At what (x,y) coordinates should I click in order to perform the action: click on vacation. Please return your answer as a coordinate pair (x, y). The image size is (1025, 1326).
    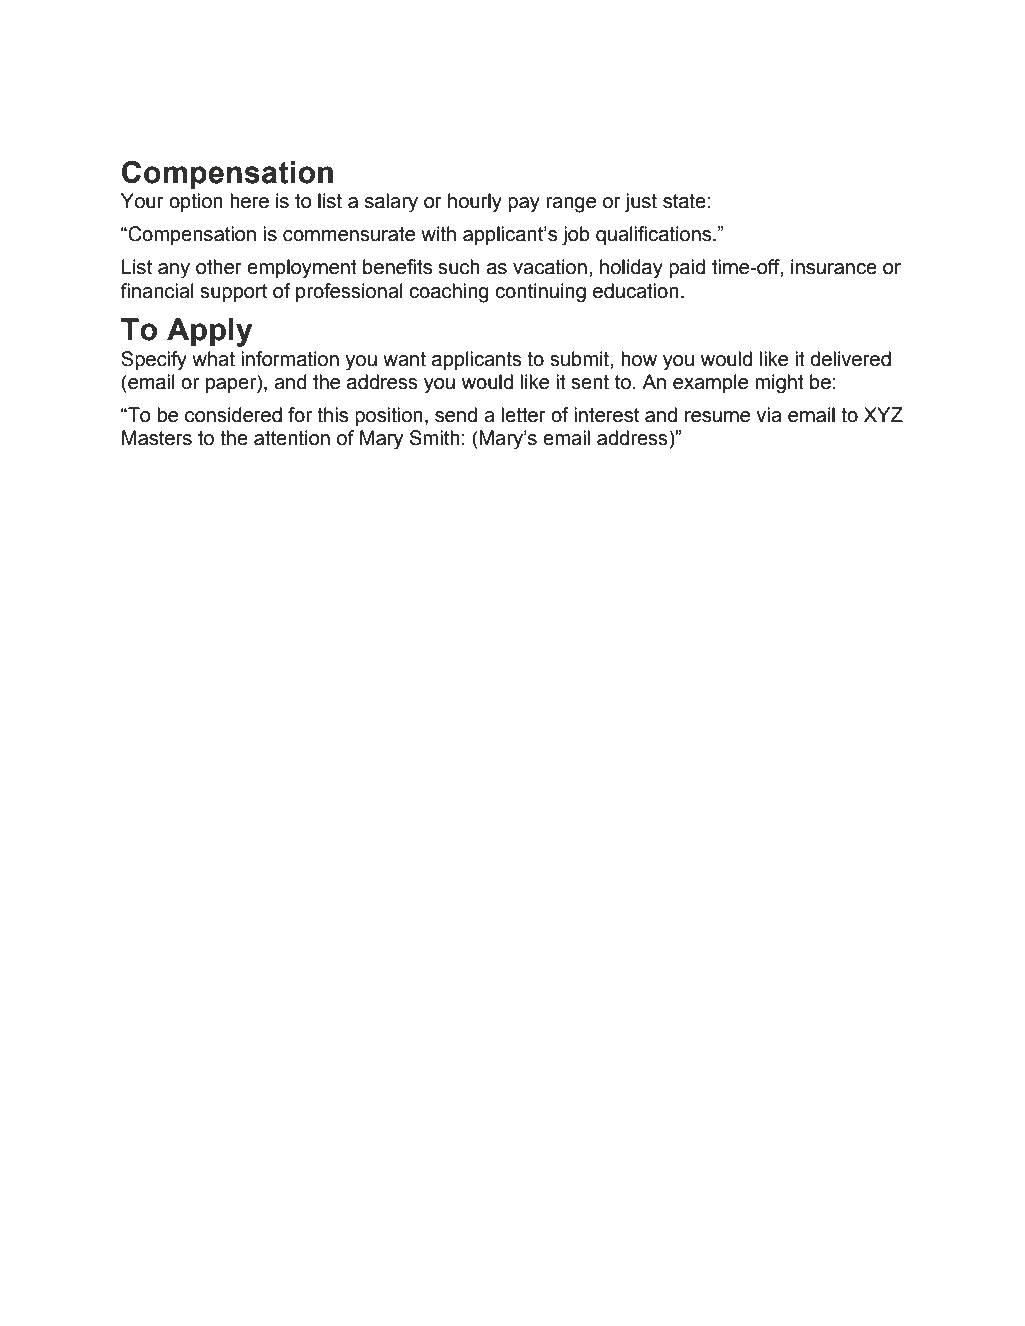
    Looking at the image, I should click on (550, 267).
